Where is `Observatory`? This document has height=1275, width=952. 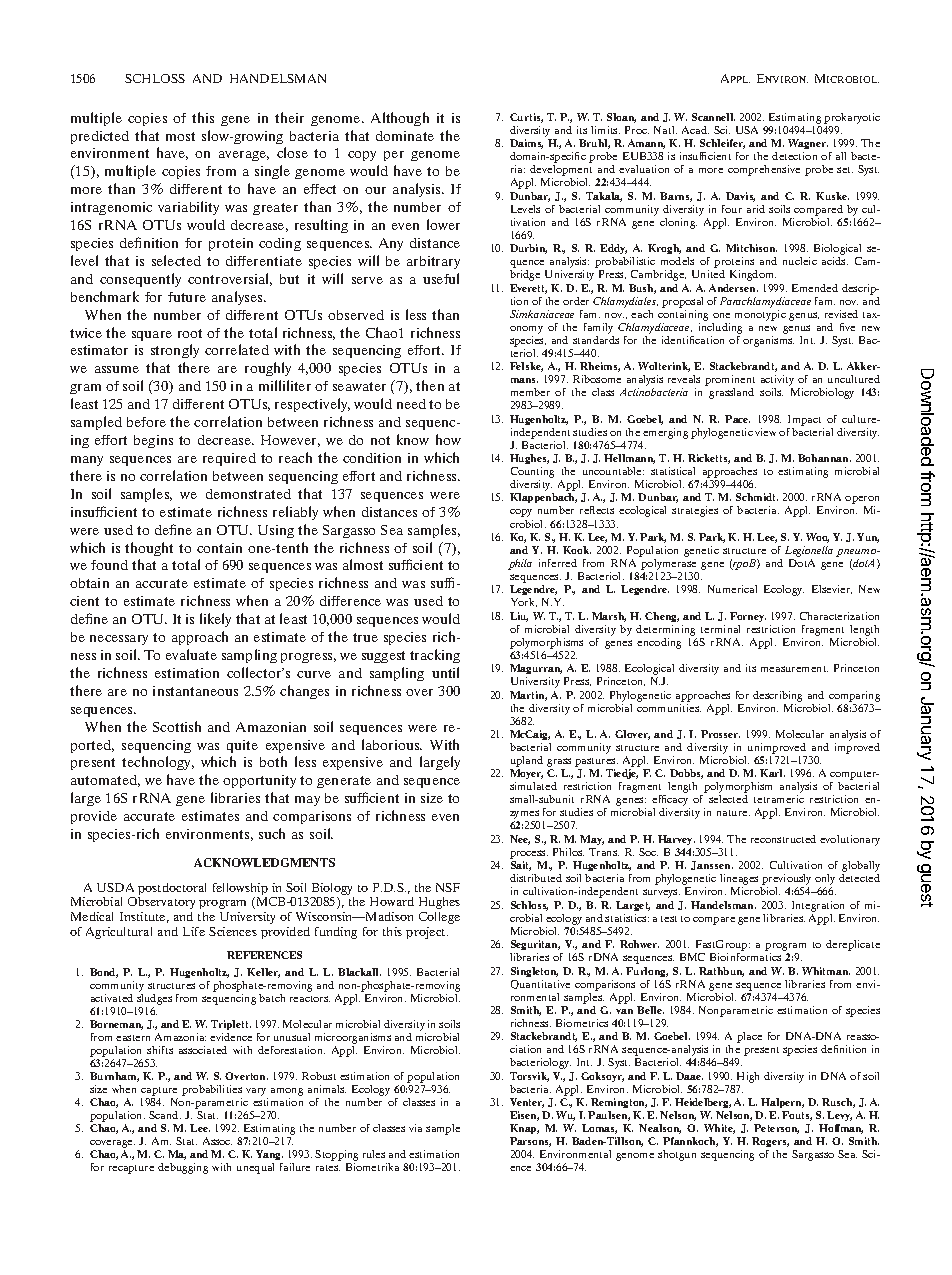
Observatory is located at coordinates (161, 903).
